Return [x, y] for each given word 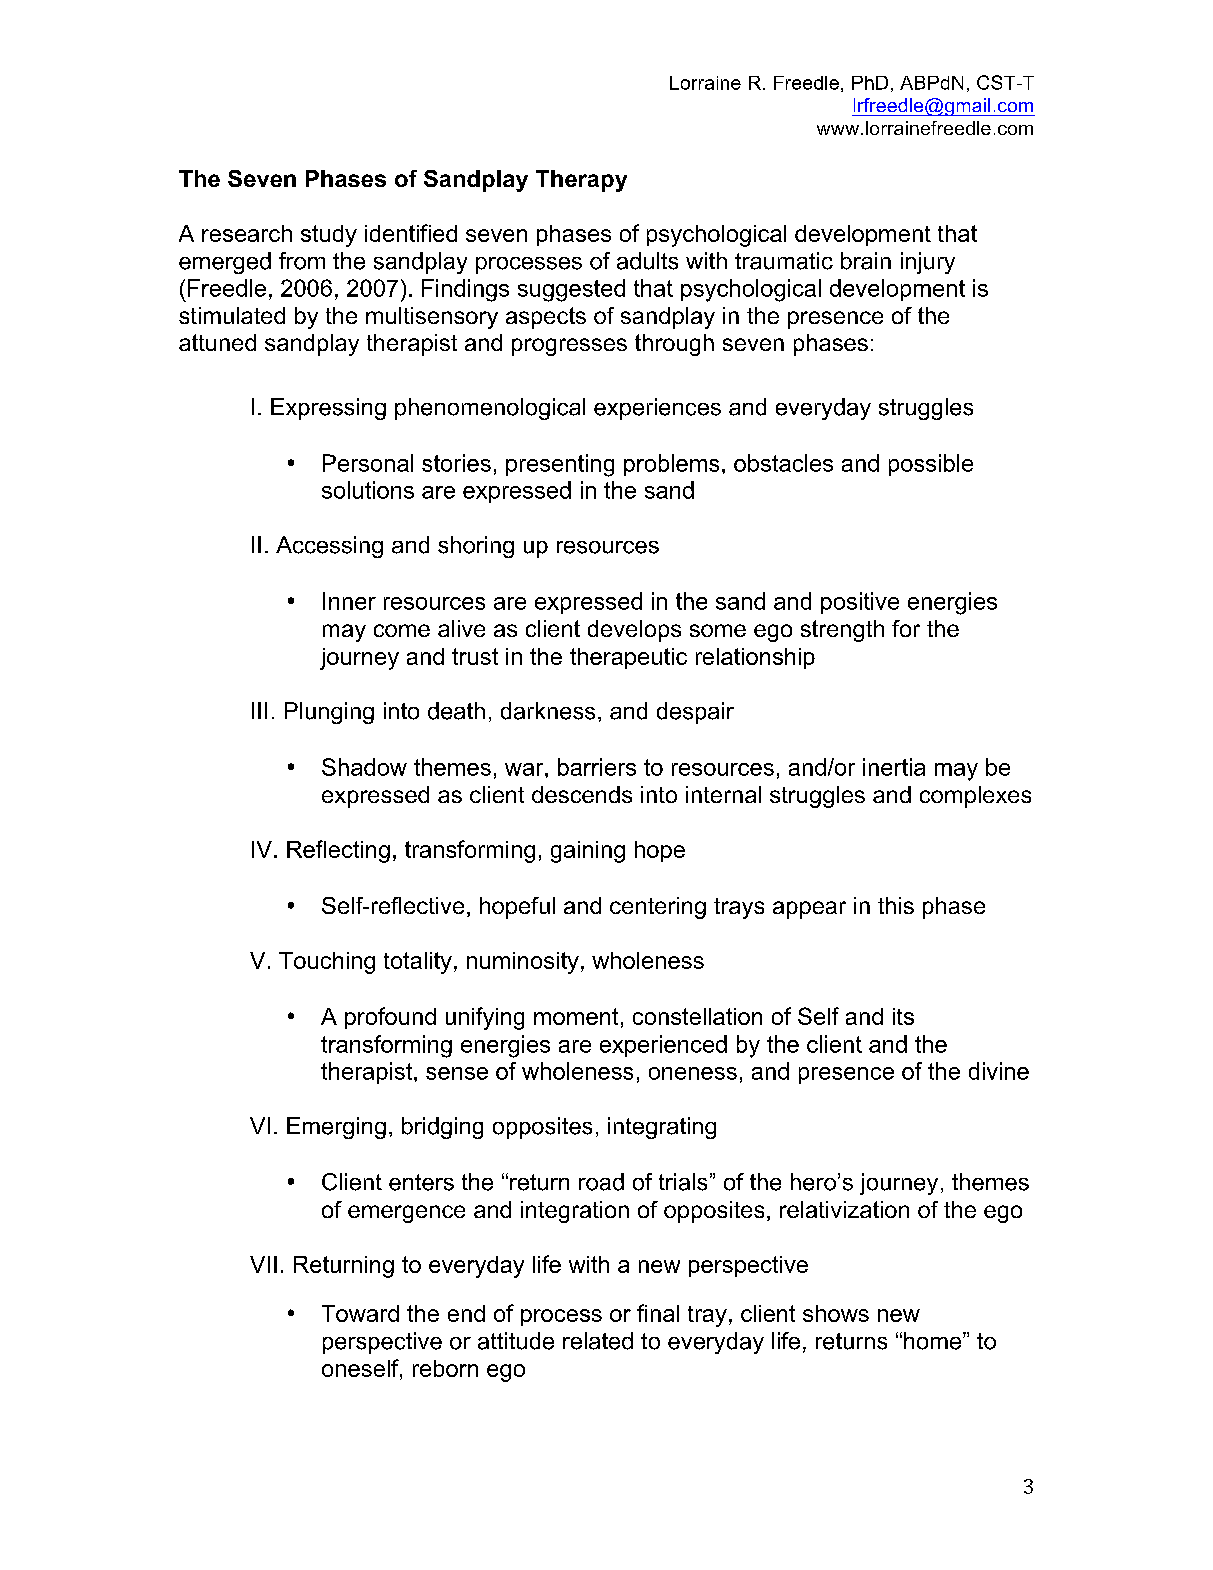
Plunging [329, 713]
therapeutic [628, 658]
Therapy [581, 181]
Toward [360, 1313]
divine [999, 1071]
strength [842, 631]
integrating [662, 1128]
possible [931, 465]
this [896, 905]
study [329, 236]
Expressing [328, 409]
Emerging [336, 1128]
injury [928, 263]
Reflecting [338, 851]
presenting [560, 465]
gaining [588, 852]
